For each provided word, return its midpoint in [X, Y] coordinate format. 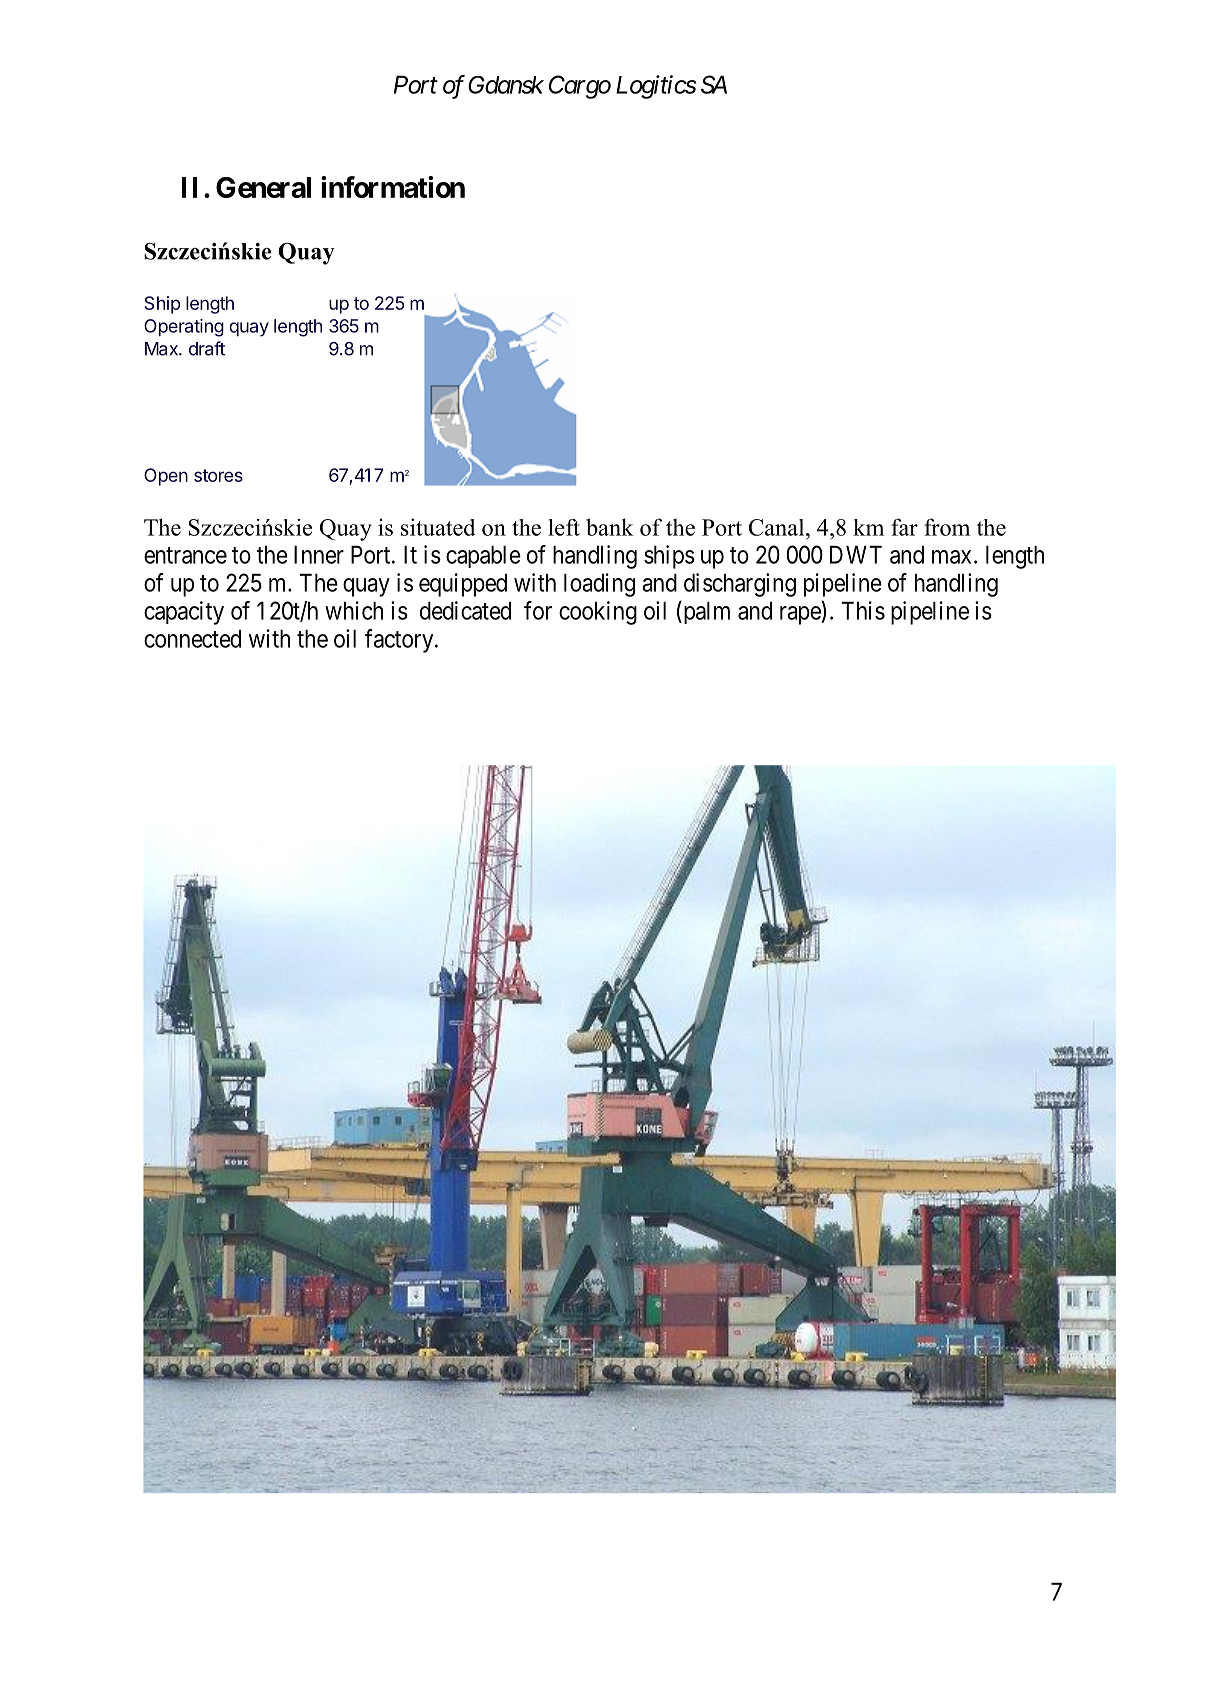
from [947, 527]
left [564, 527]
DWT [856, 555]
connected [192, 639]
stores [218, 475]
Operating [184, 328]
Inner [319, 555]
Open [166, 477]
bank [610, 527]
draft [207, 348]
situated [438, 527]
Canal [778, 527]
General [263, 187]
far [904, 527]
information [393, 187]
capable [483, 557]
